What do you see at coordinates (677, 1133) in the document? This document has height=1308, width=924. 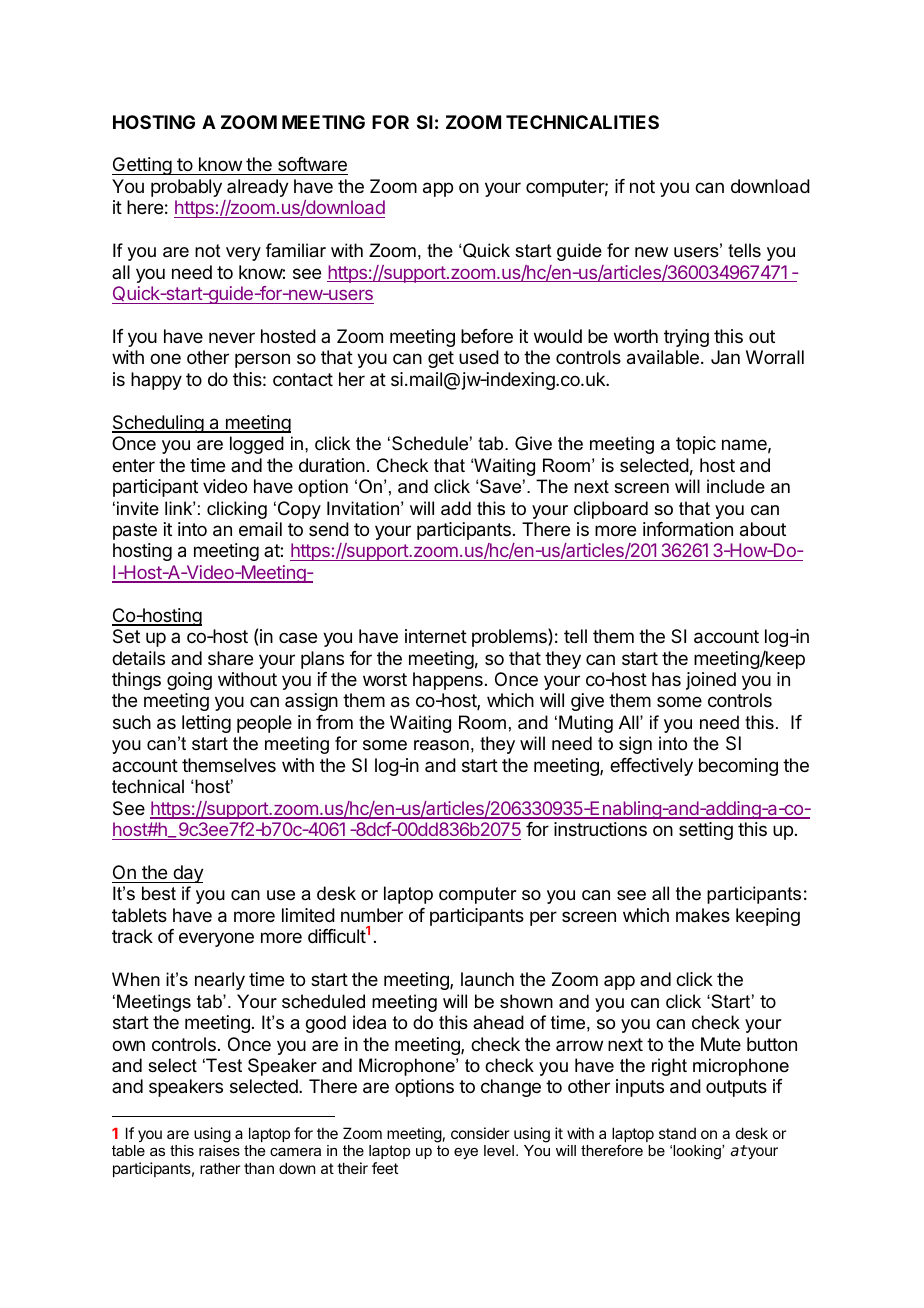 I see `stand` at bounding box center [677, 1133].
